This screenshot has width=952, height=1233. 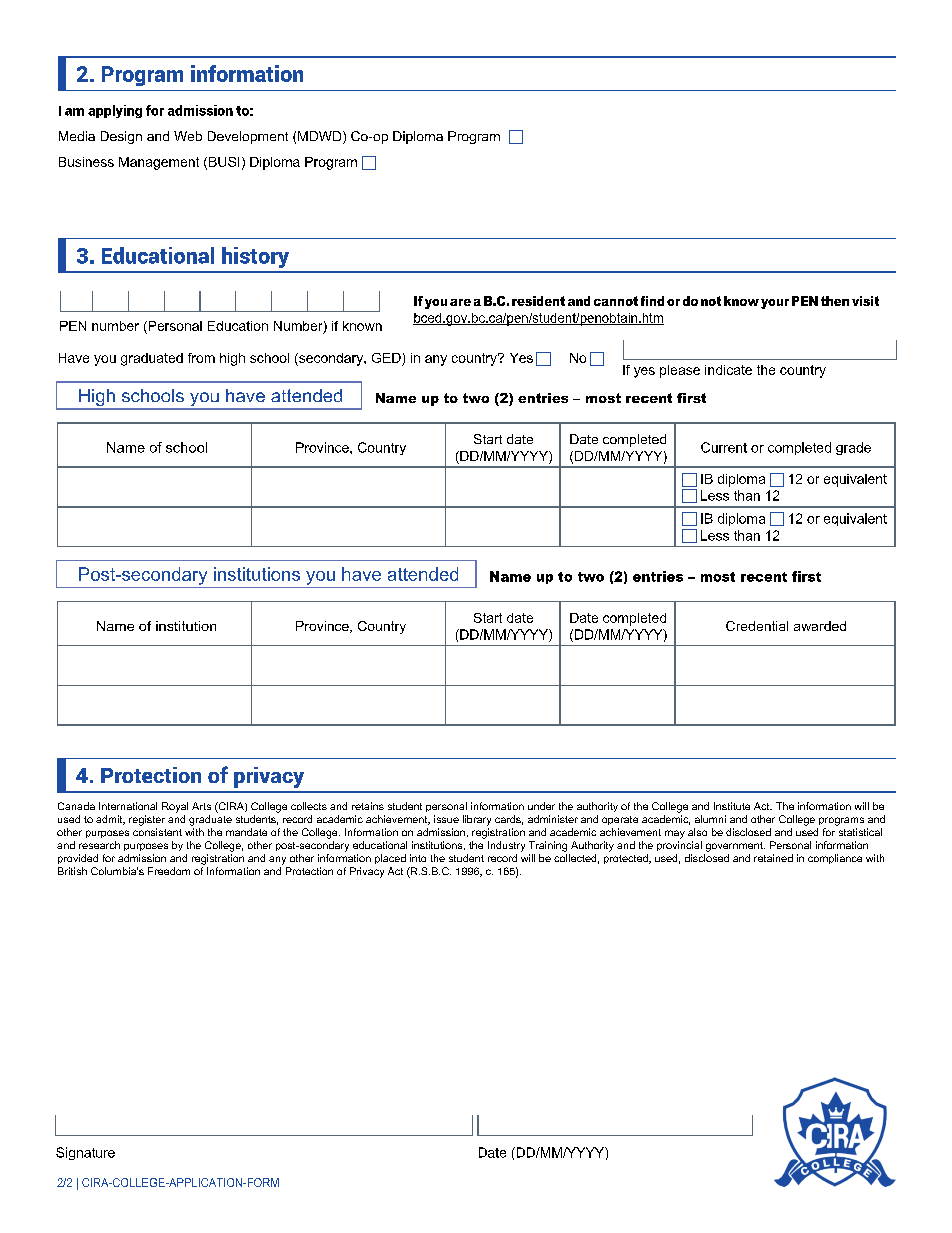 I want to click on retained, so click(x=773, y=858).
